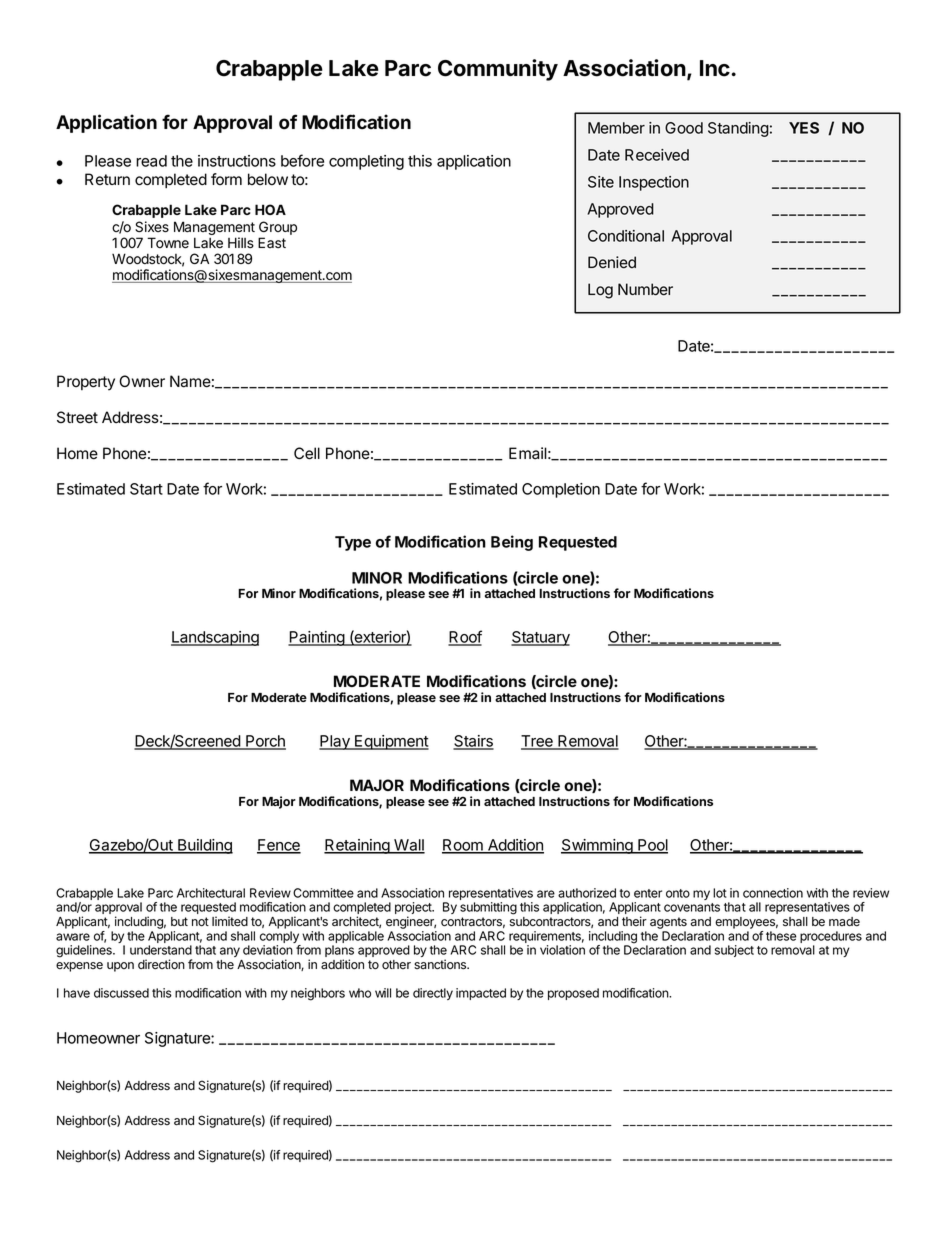 The width and height of the screenshot is (952, 1233). Describe the element at coordinates (307, 453) in the screenshot. I see `Cell` at that location.
